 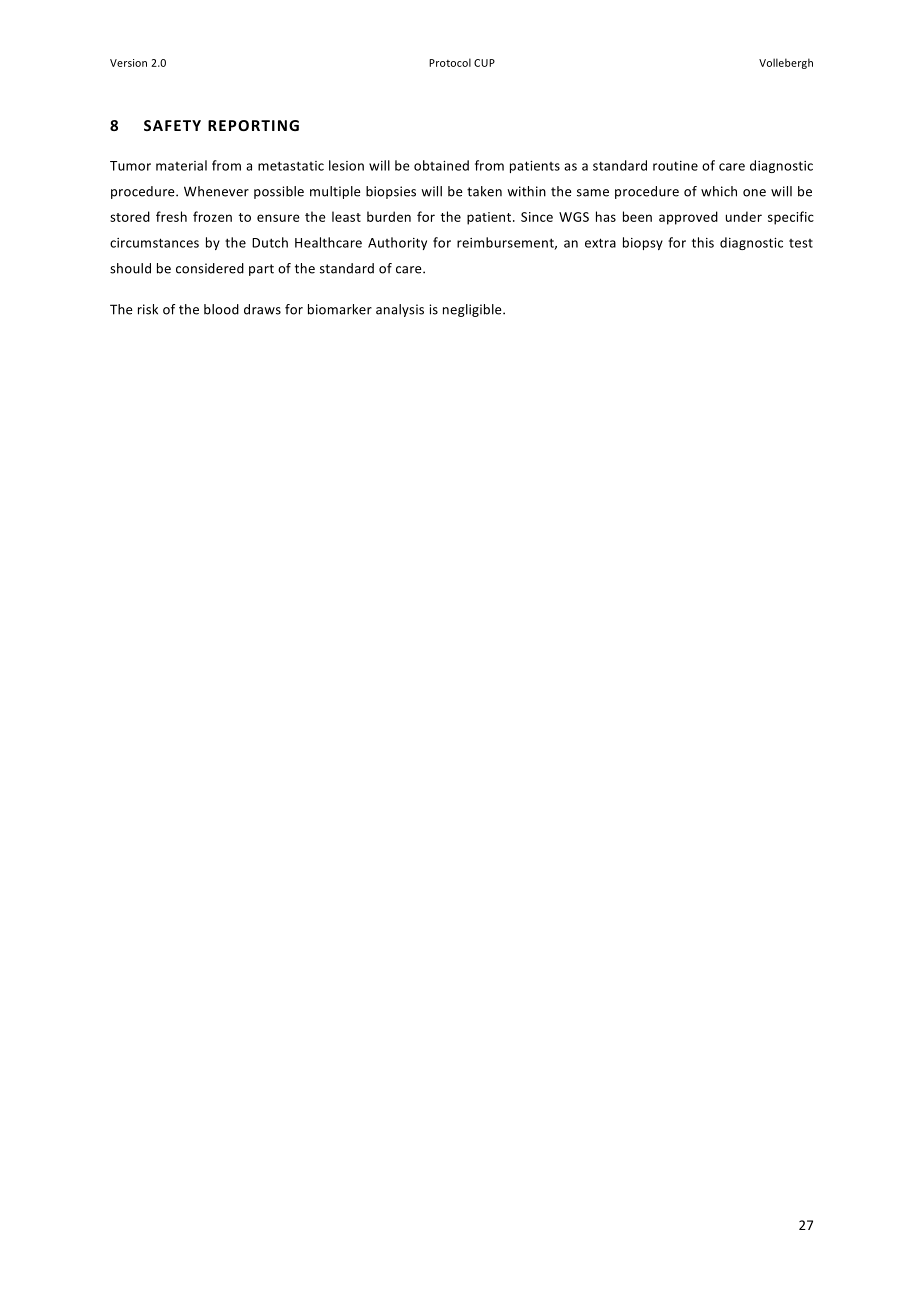 What do you see at coordinates (441, 165) in the image?
I see `obtained` at bounding box center [441, 165].
